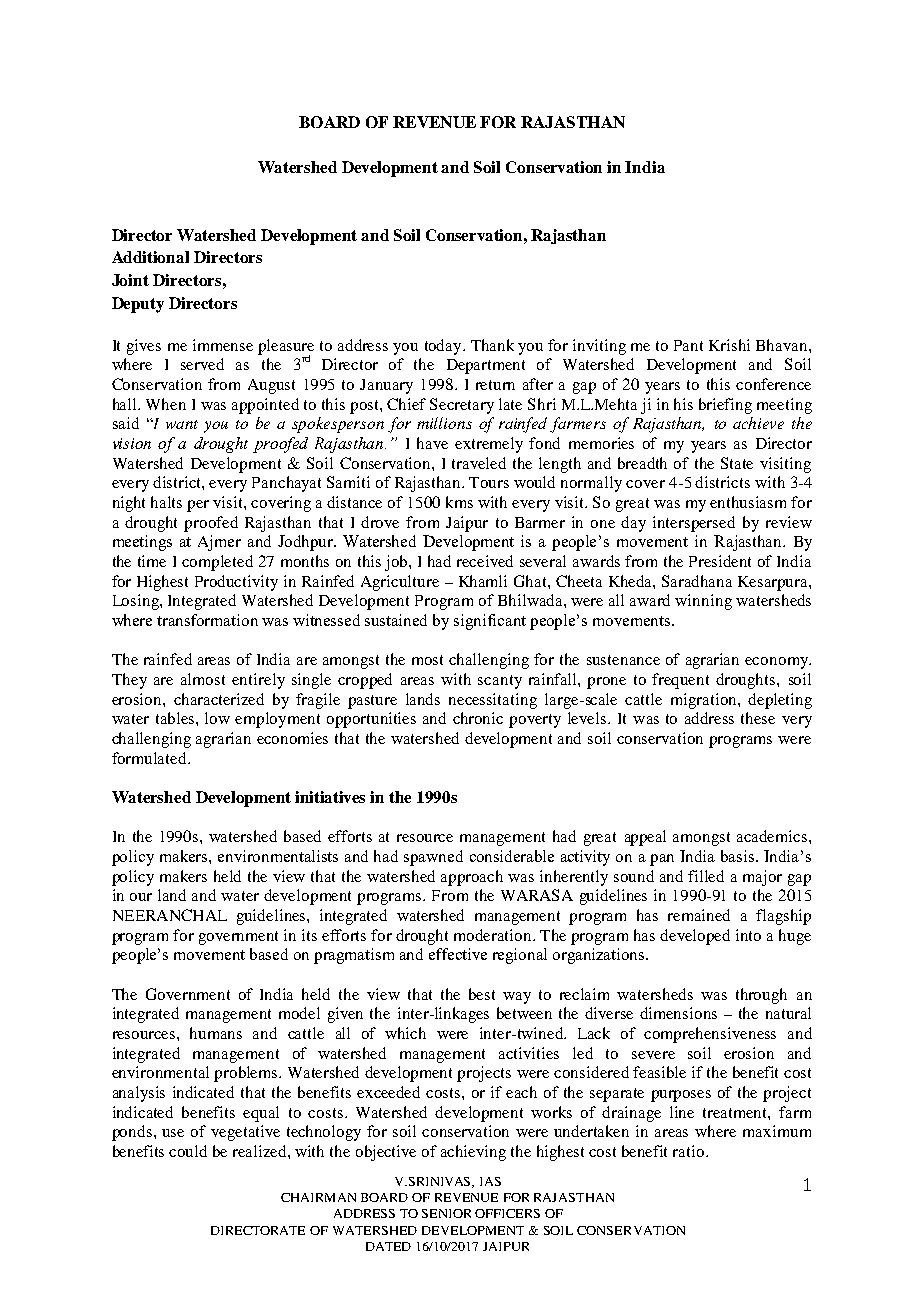 This page has width=924, height=1309. Describe the element at coordinates (699, 915) in the page. I see `remained` at that location.
